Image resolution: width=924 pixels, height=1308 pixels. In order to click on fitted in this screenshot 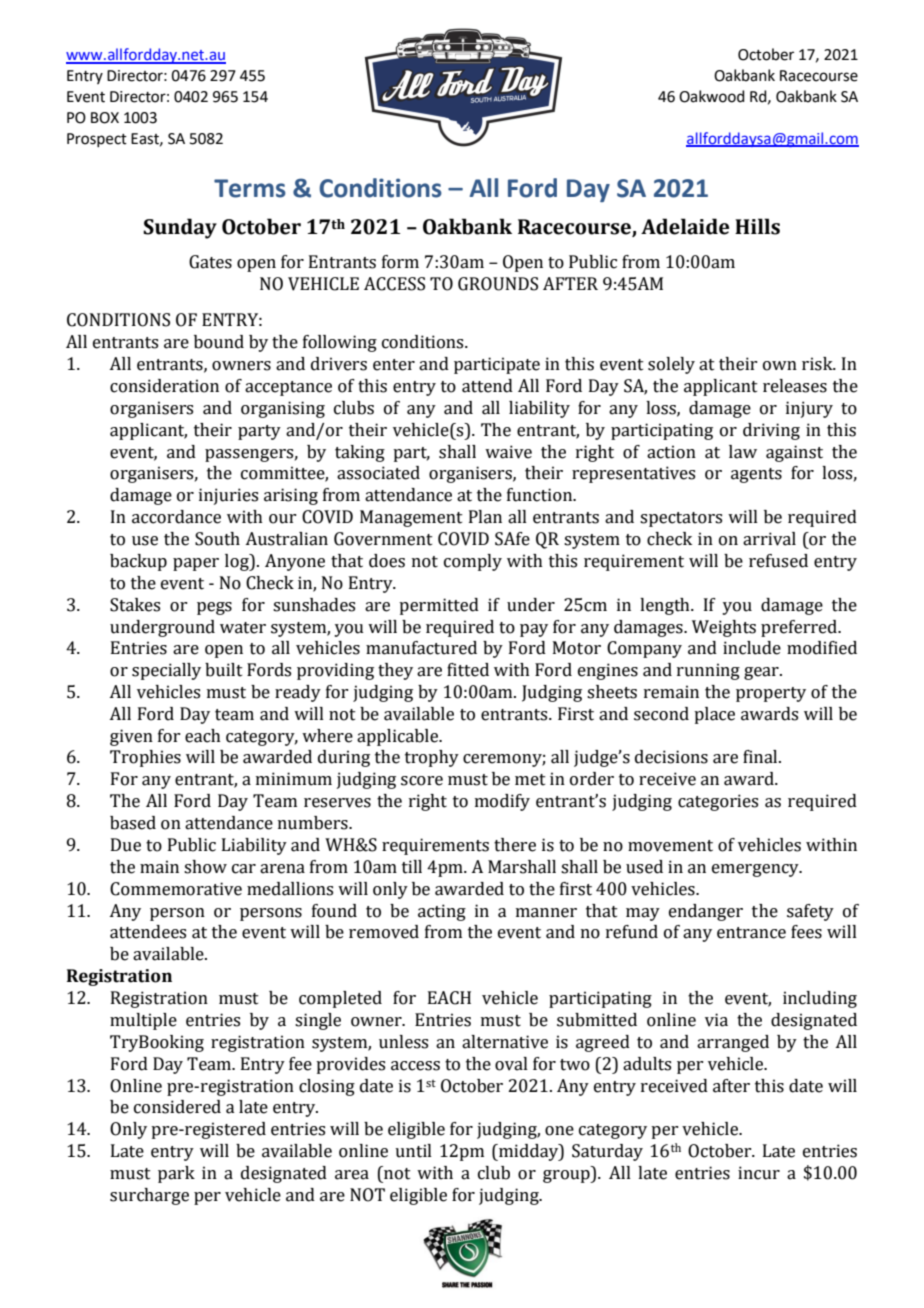, I will do `click(468, 670)`.
